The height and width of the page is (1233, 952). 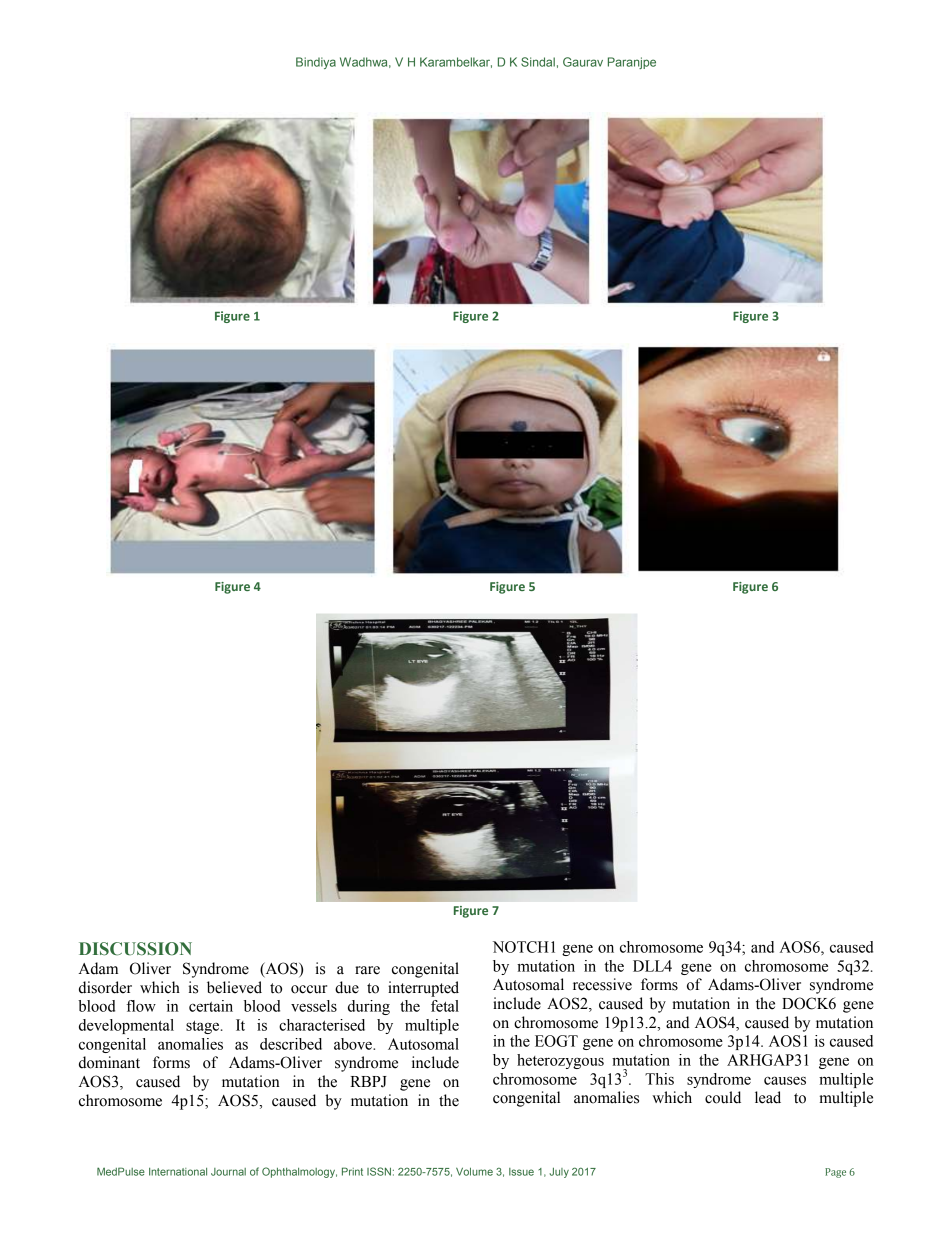 What do you see at coordinates (423, 989) in the page?
I see `interrupted` at bounding box center [423, 989].
